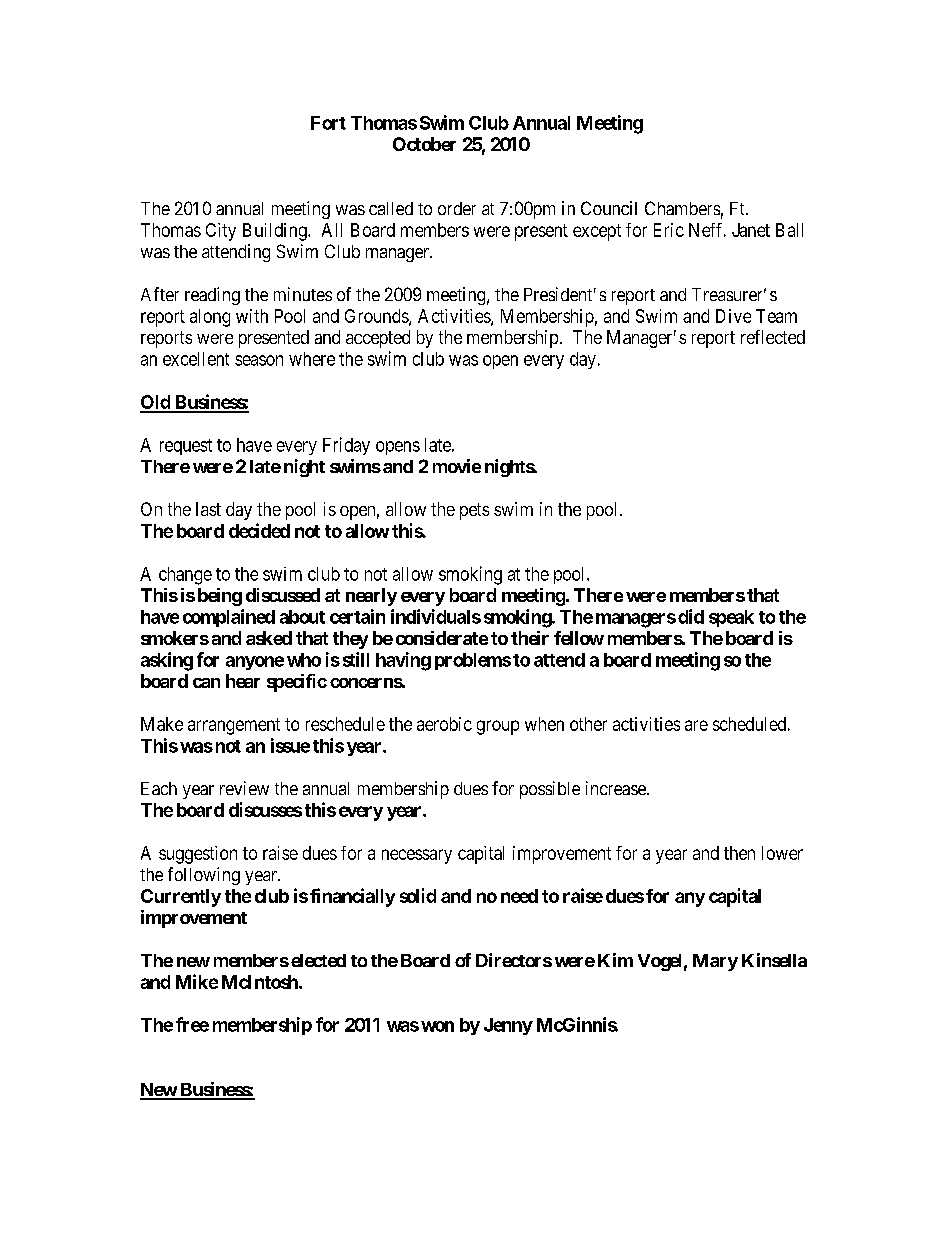  What do you see at coordinates (318, 960) in the screenshot?
I see `elected` at bounding box center [318, 960].
